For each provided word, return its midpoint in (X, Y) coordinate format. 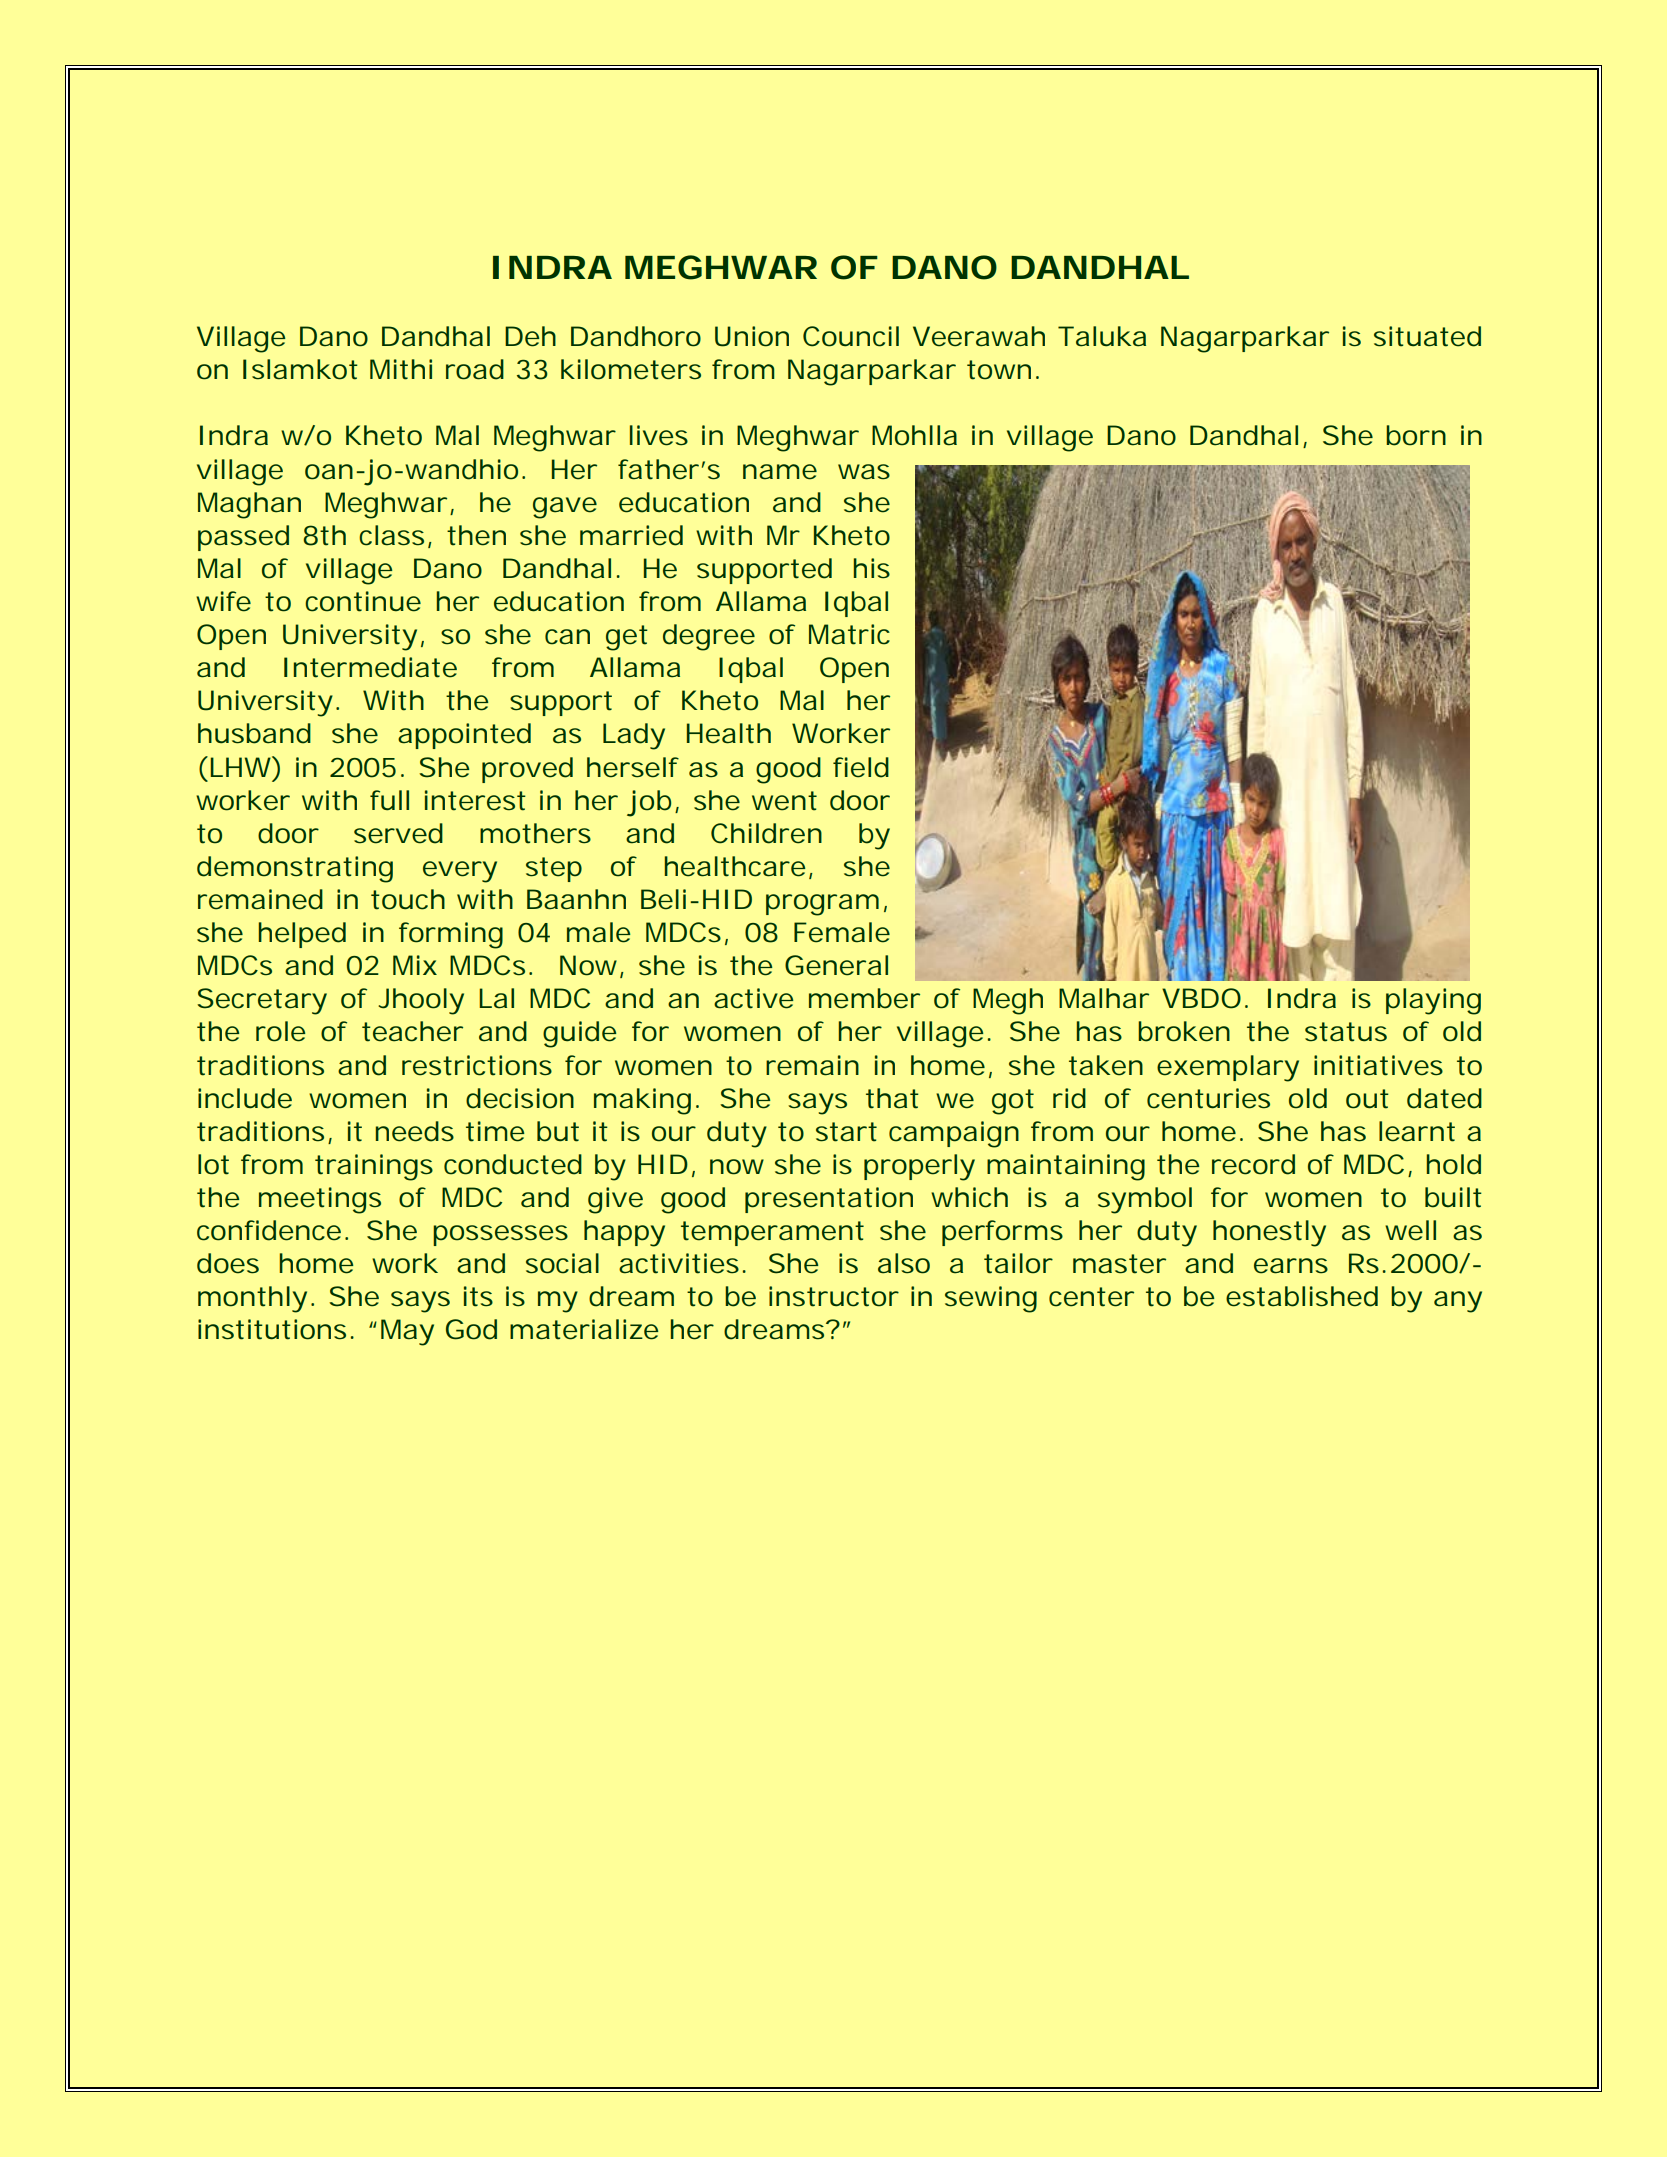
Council (851, 336)
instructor (834, 1296)
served (398, 833)
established (1302, 1296)
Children (766, 833)
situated (1427, 336)
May (407, 1332)
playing (1433, 1001)
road (475, 369)
